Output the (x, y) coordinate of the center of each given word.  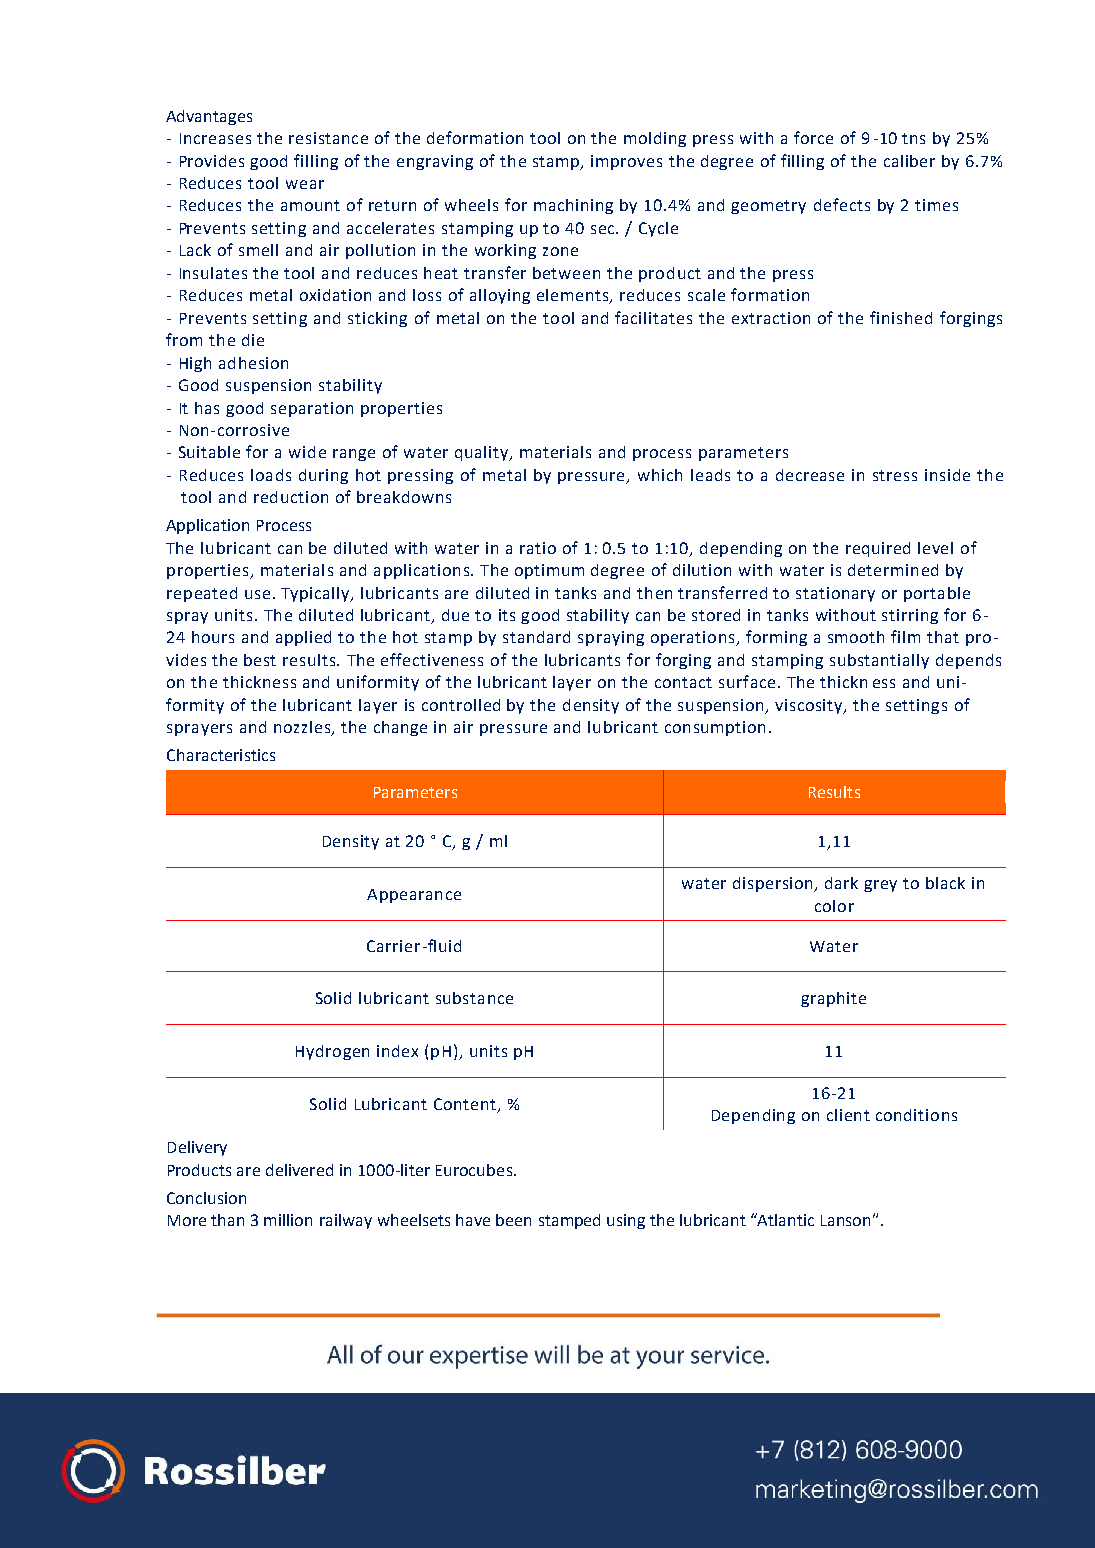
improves (626, 162)
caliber (909, 161)
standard (536, 637)
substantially (879, 661)
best (260, 660)
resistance (328, 138)
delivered (299, 1170)
